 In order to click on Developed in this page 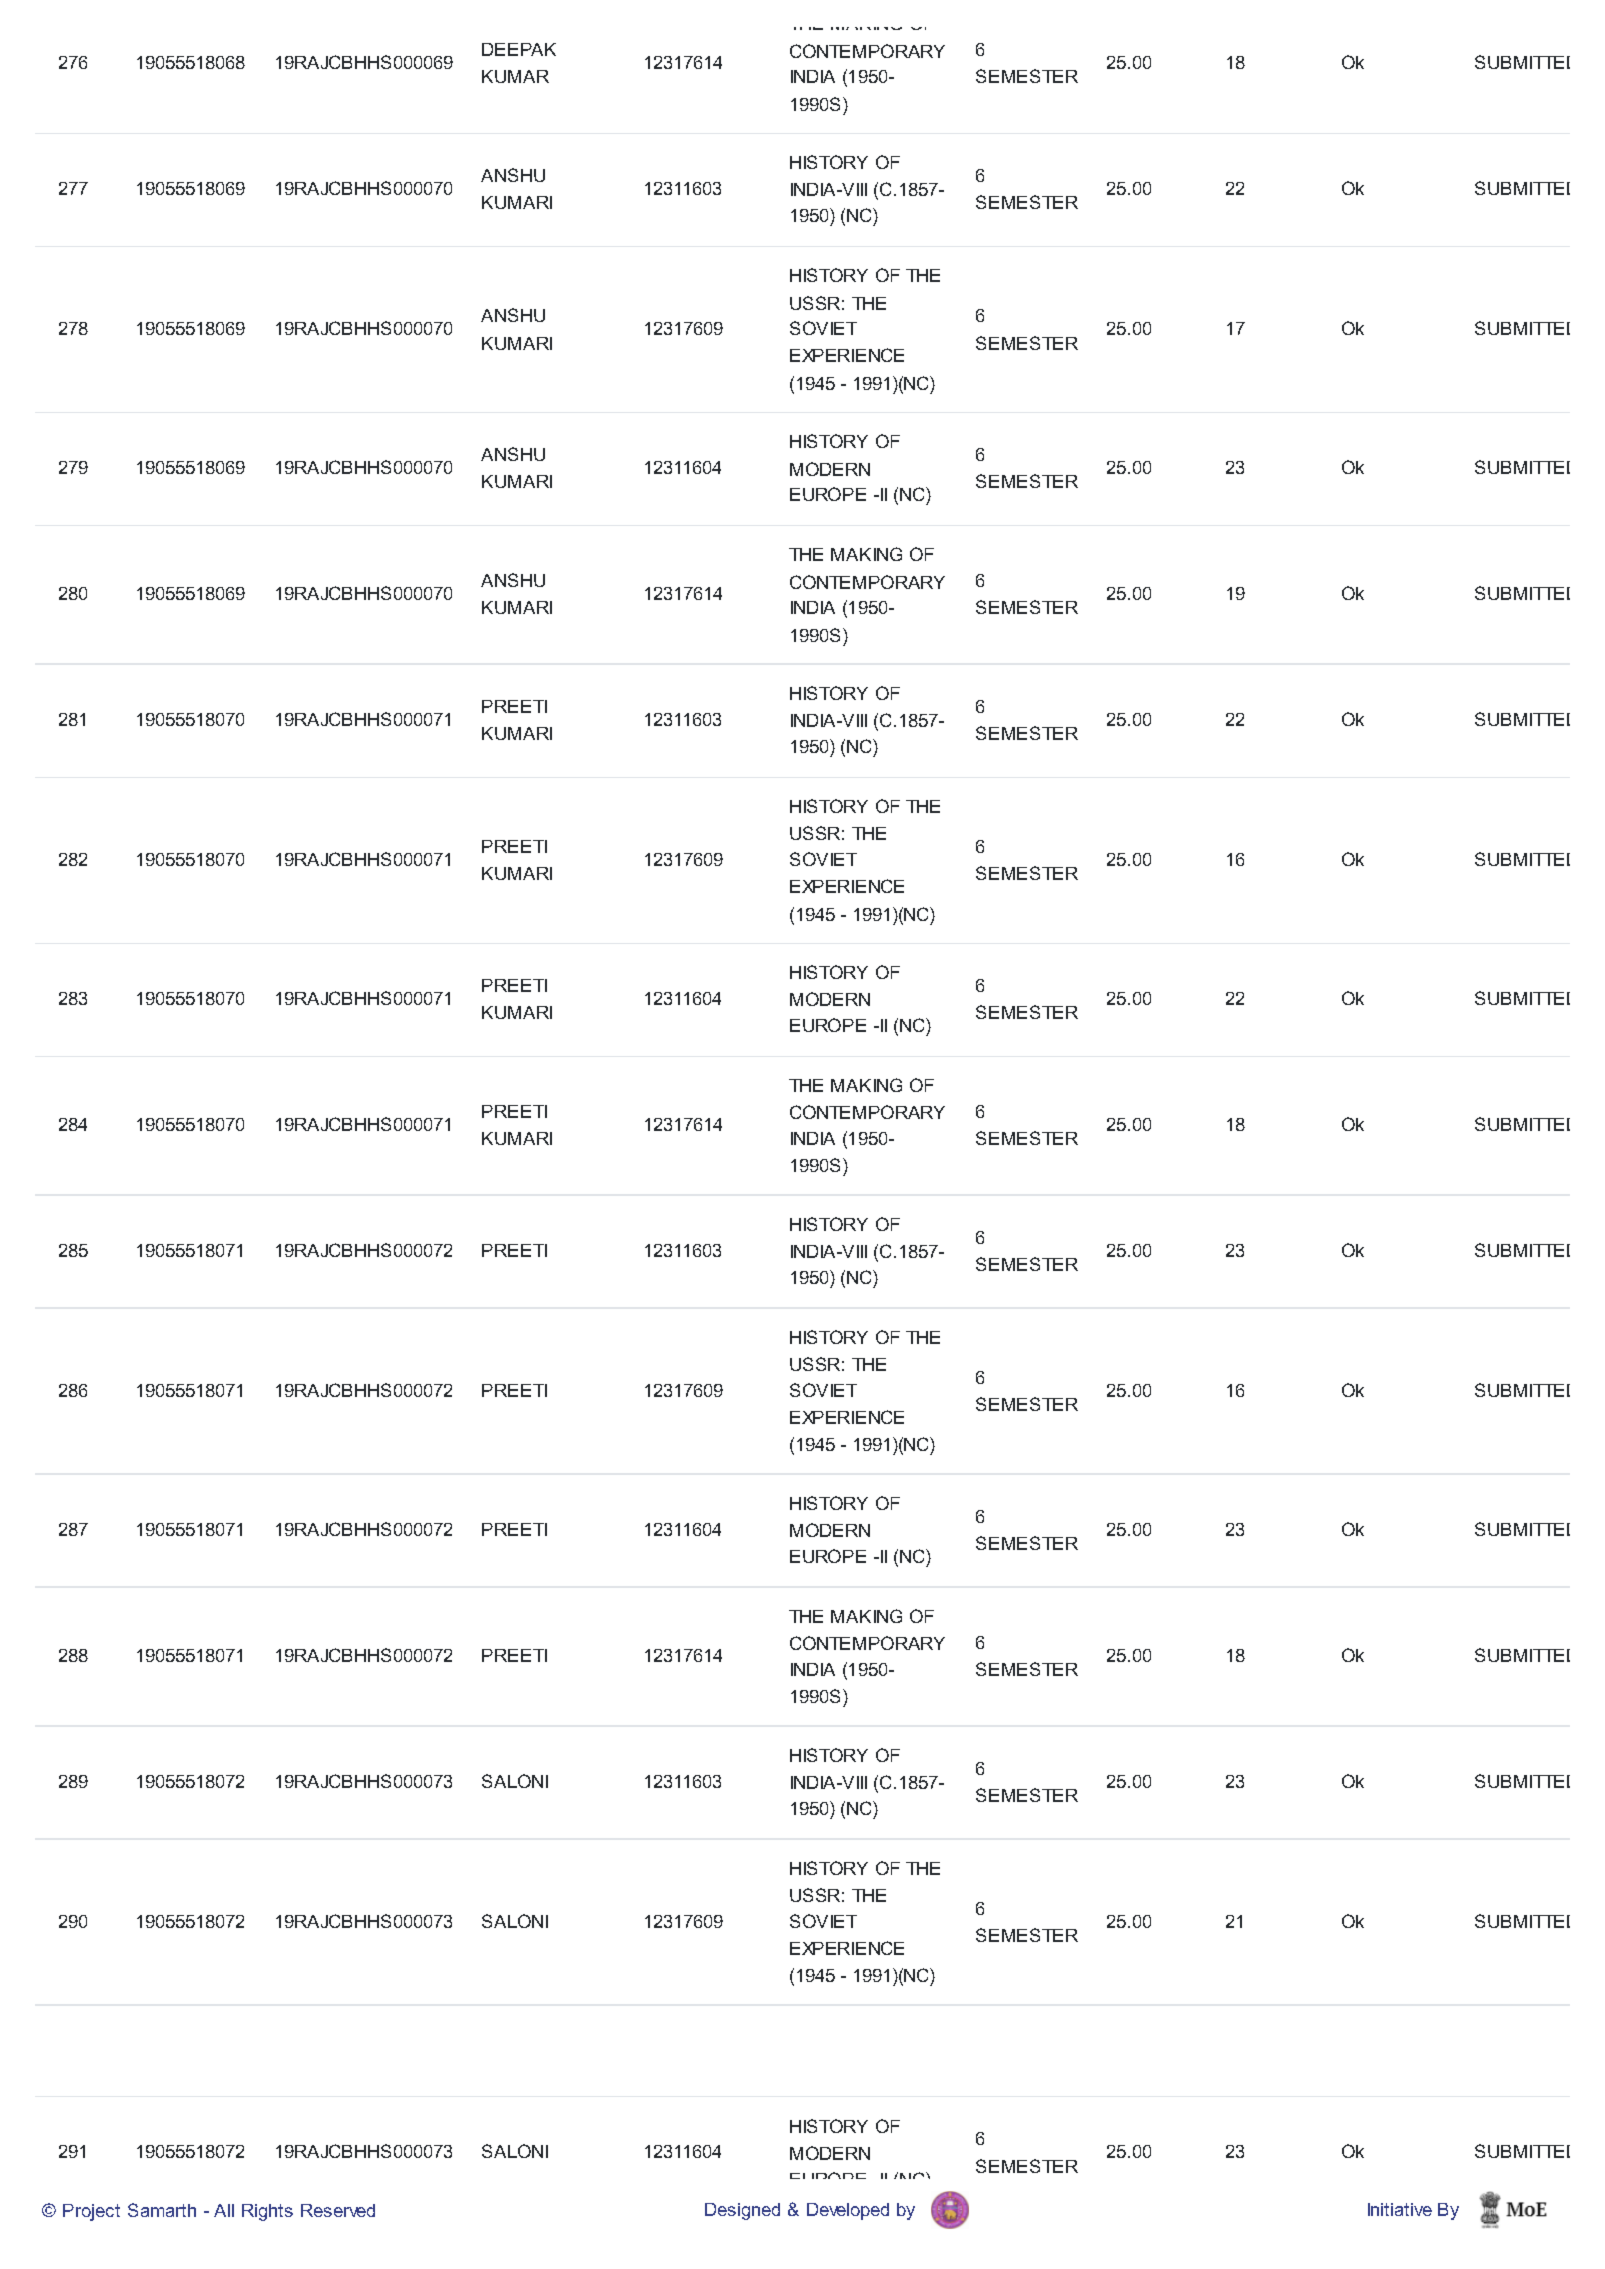, I will do `click(848, 2211)`.
